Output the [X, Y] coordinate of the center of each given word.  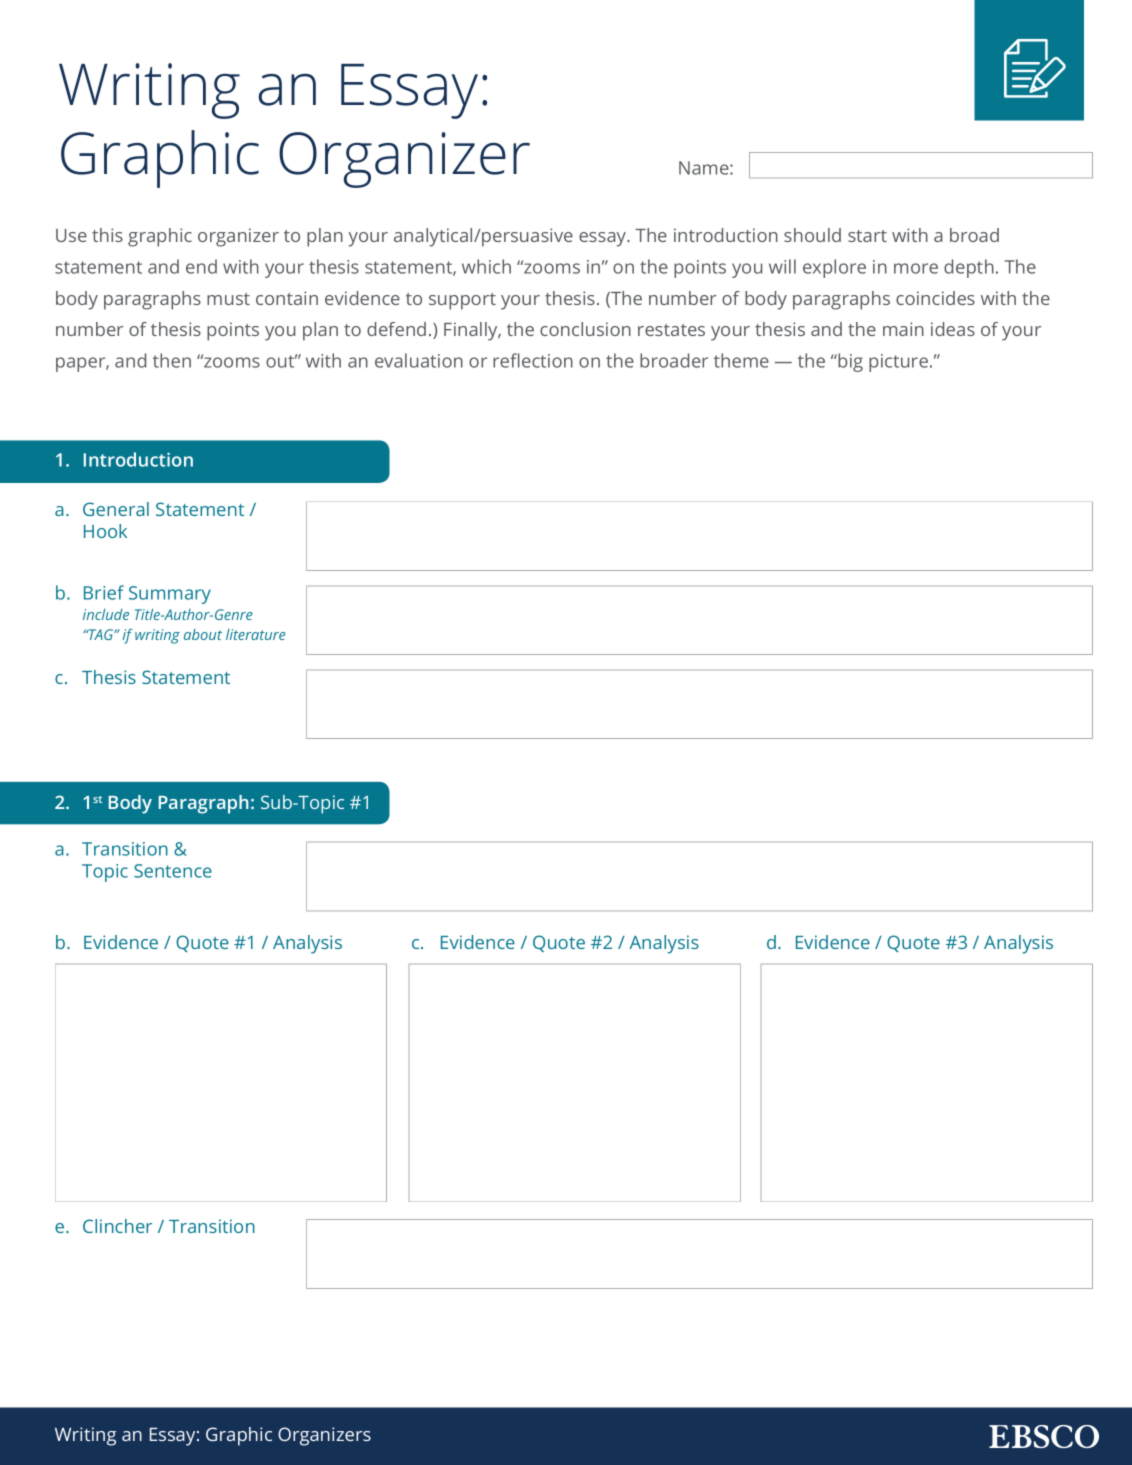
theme [741, 360]
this [107, 235]
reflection [533, 360]
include [106, 614]
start [867, 236]
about [203, 634]
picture [898, 363]
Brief [104, 592]
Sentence [173, 871]
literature [256, 634]
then [172, 360]
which [486, 266]
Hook [105, 531]
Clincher [117, 1226]
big [849, 362]
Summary [170, 595]
